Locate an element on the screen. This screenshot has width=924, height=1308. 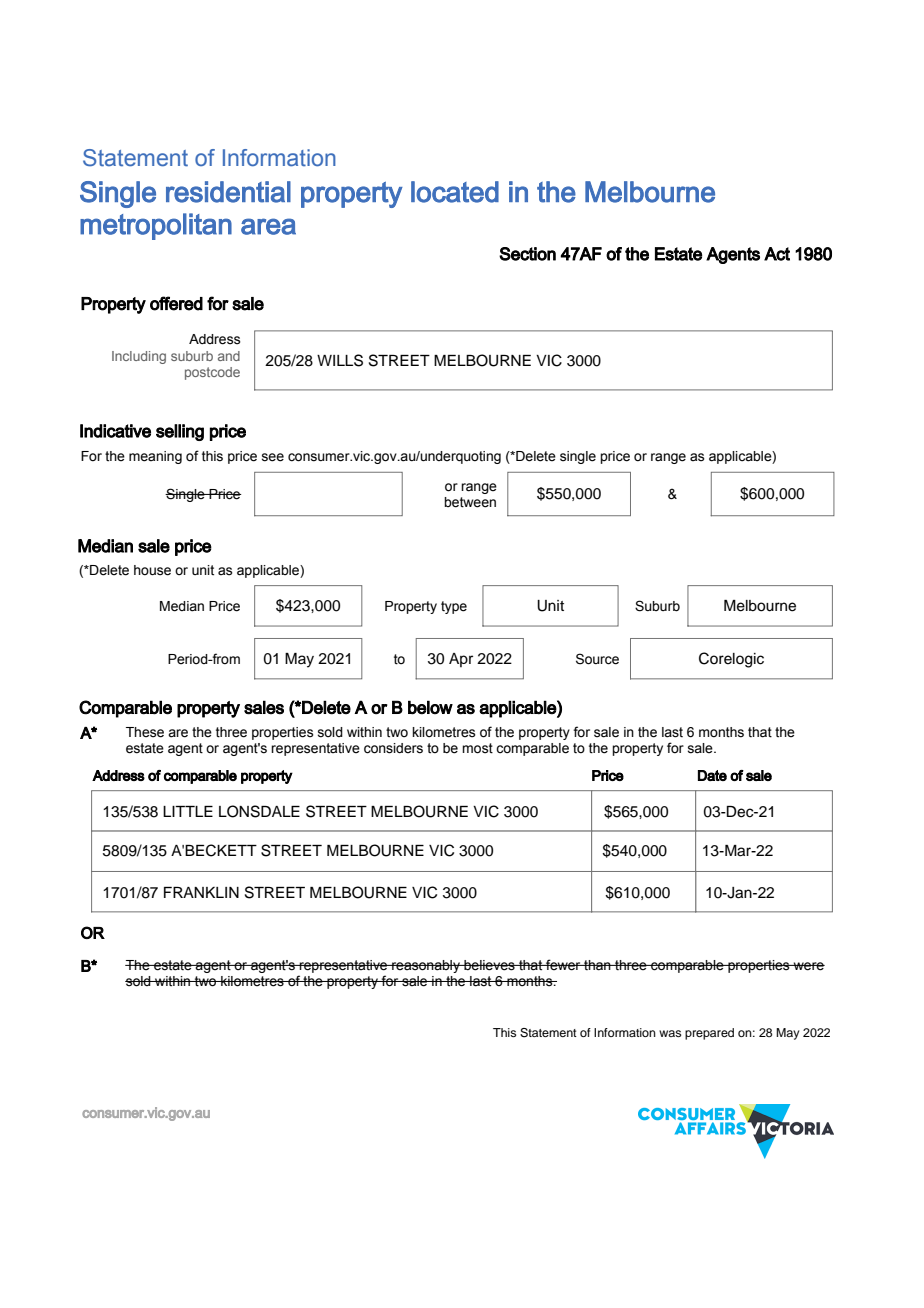
Date is located at coordinates (712, 775).
